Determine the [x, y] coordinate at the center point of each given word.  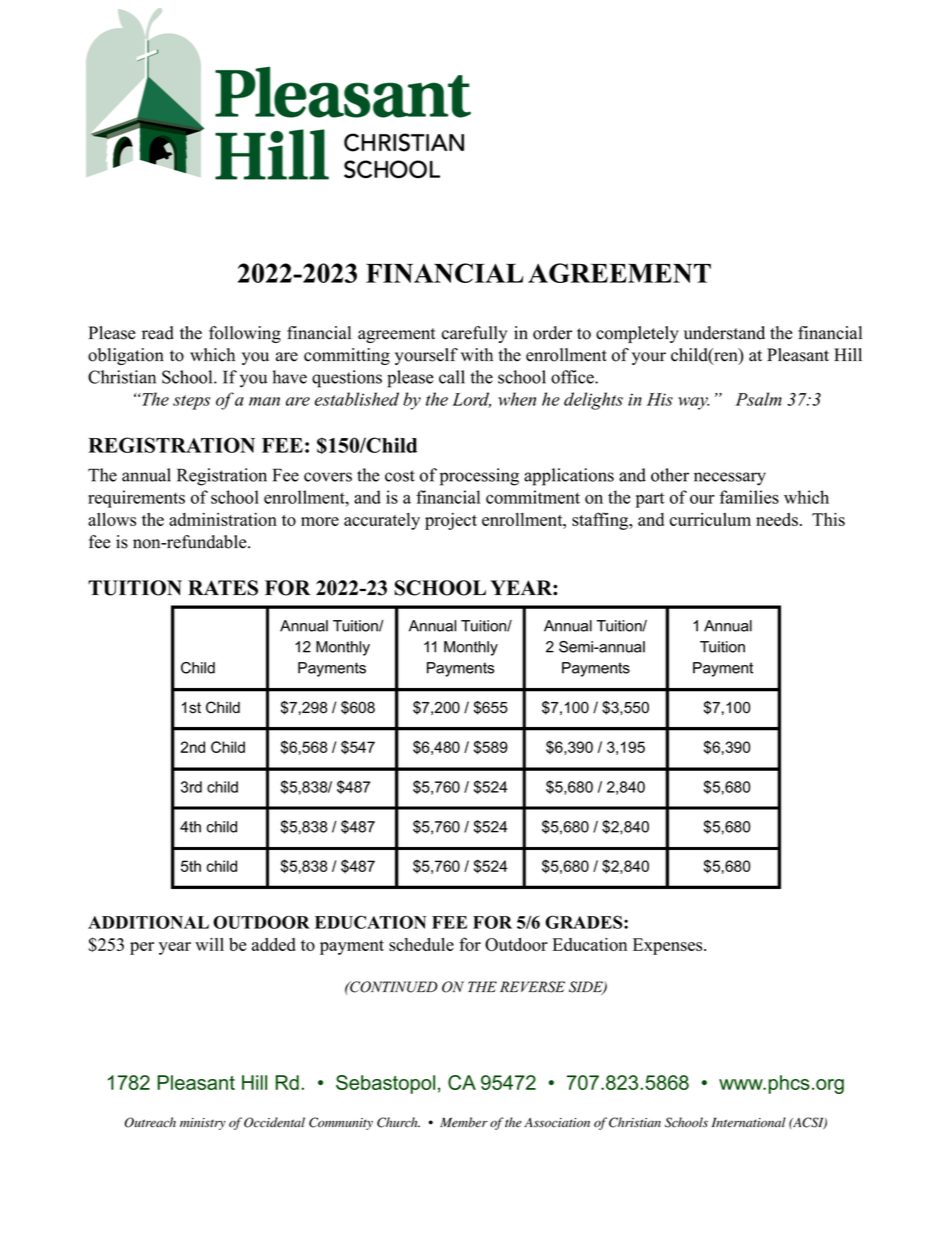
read [158, 333]
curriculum [710, 519]
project [451, 521]
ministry [203, 1124]
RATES [223, 588]
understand [724, 333]
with [477, 354]
